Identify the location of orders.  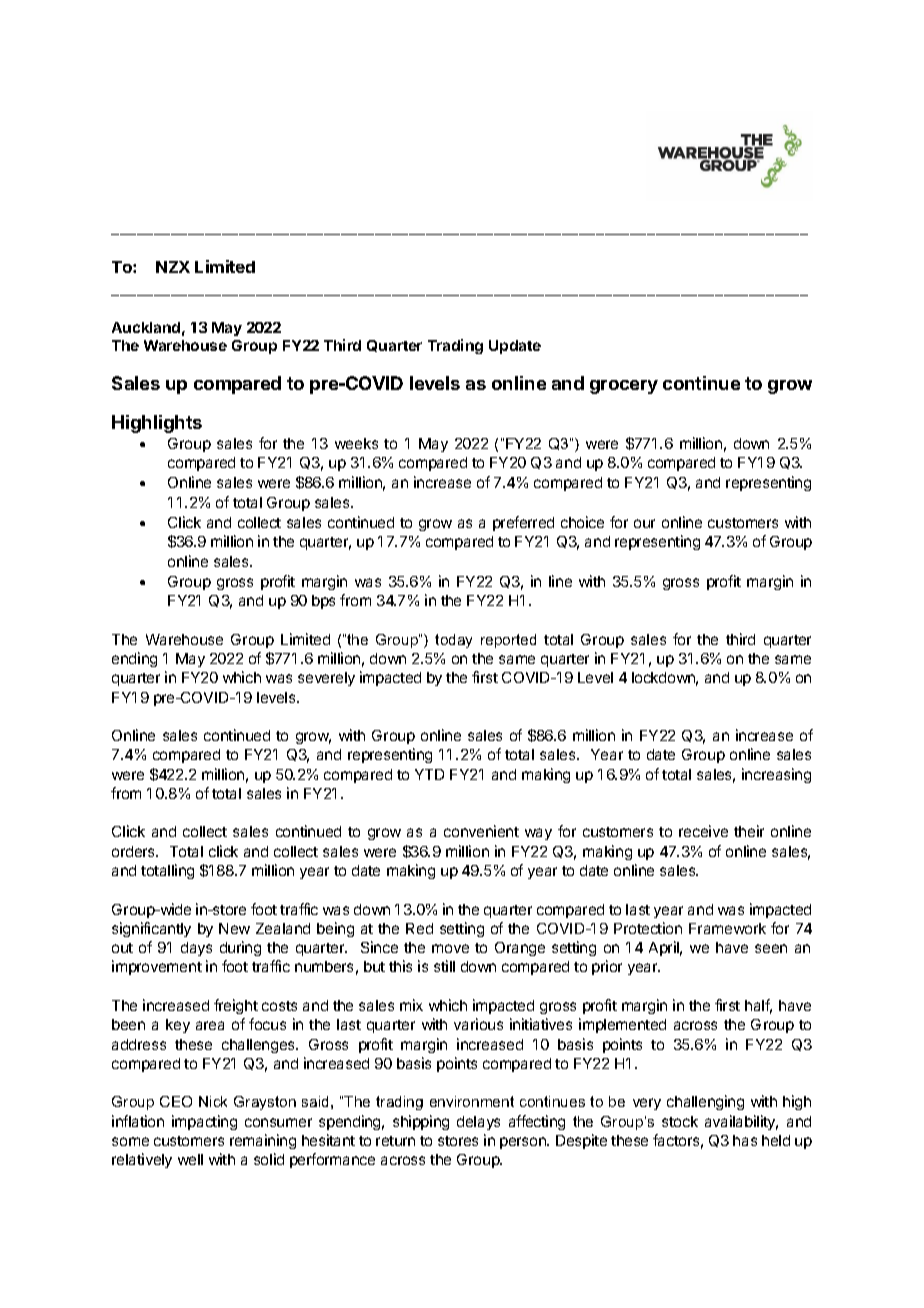
(135, 851).
